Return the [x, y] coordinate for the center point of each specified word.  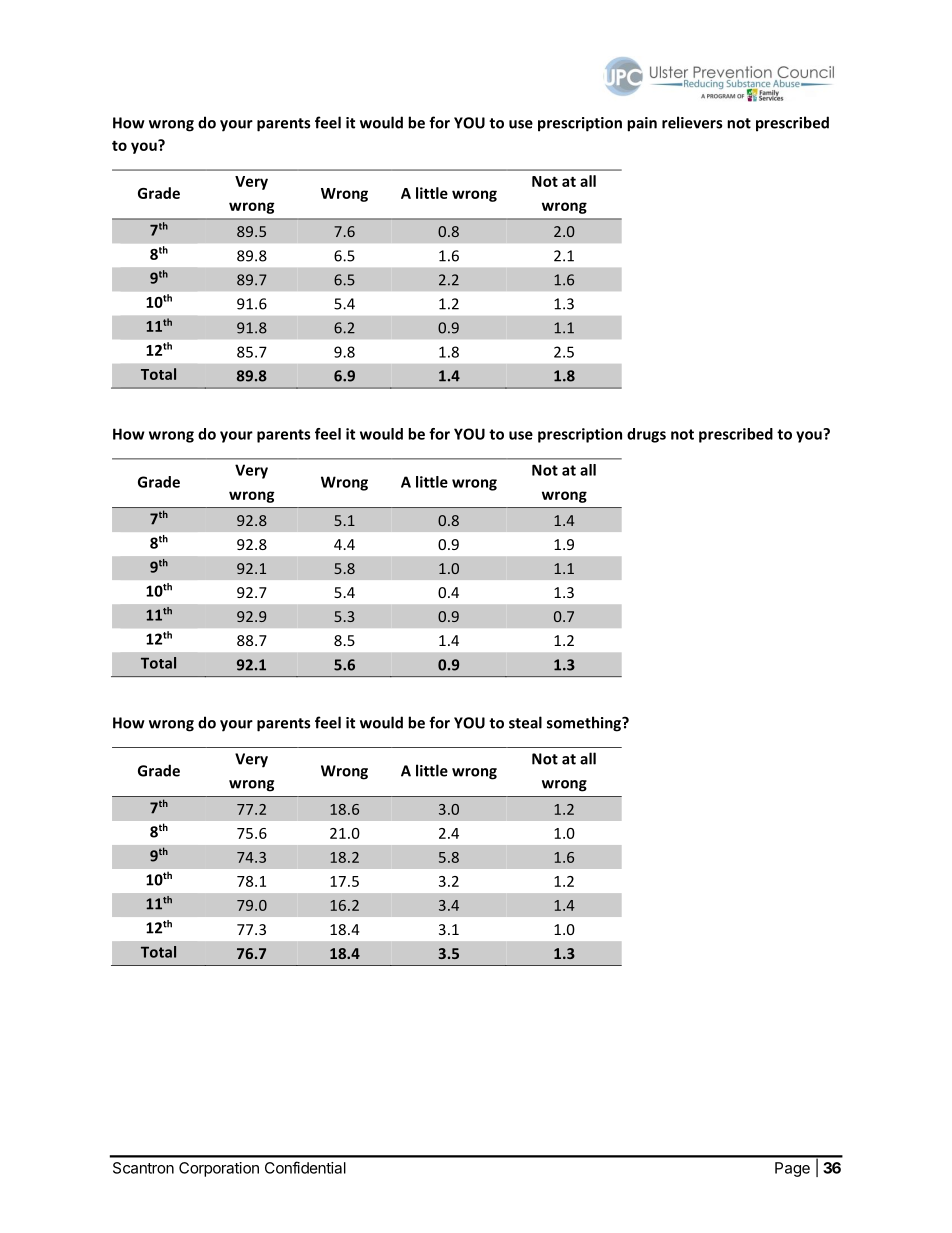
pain [642, 124]
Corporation [219, 1169]
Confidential [305, 1167]
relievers [692, 122]
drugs [646, 435]
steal [525, 722]
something [585, 724]
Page [792, 1169]
